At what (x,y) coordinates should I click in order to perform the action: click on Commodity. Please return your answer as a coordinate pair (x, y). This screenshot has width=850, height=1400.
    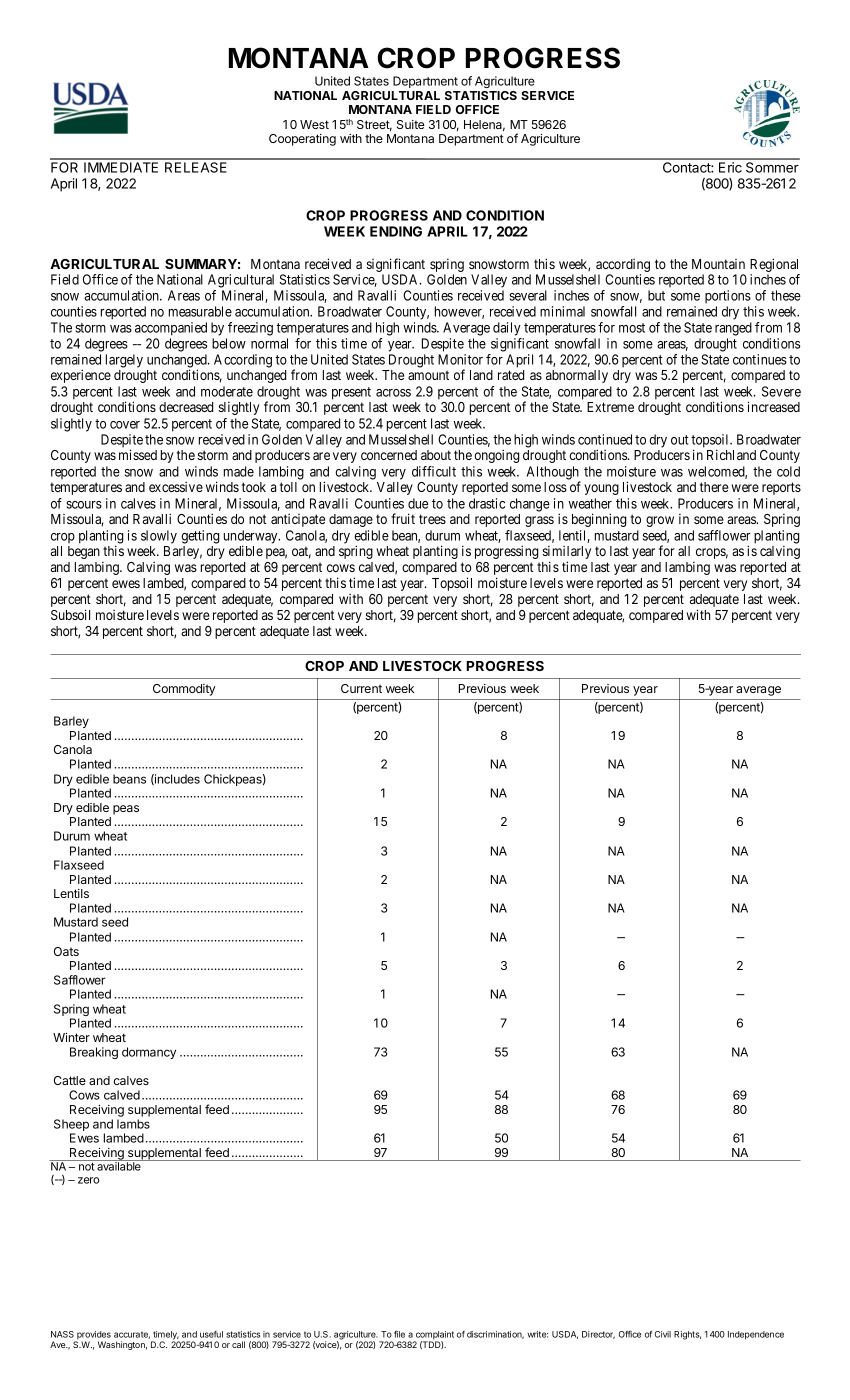
    Looking at the image, I should click on (184, 690).
